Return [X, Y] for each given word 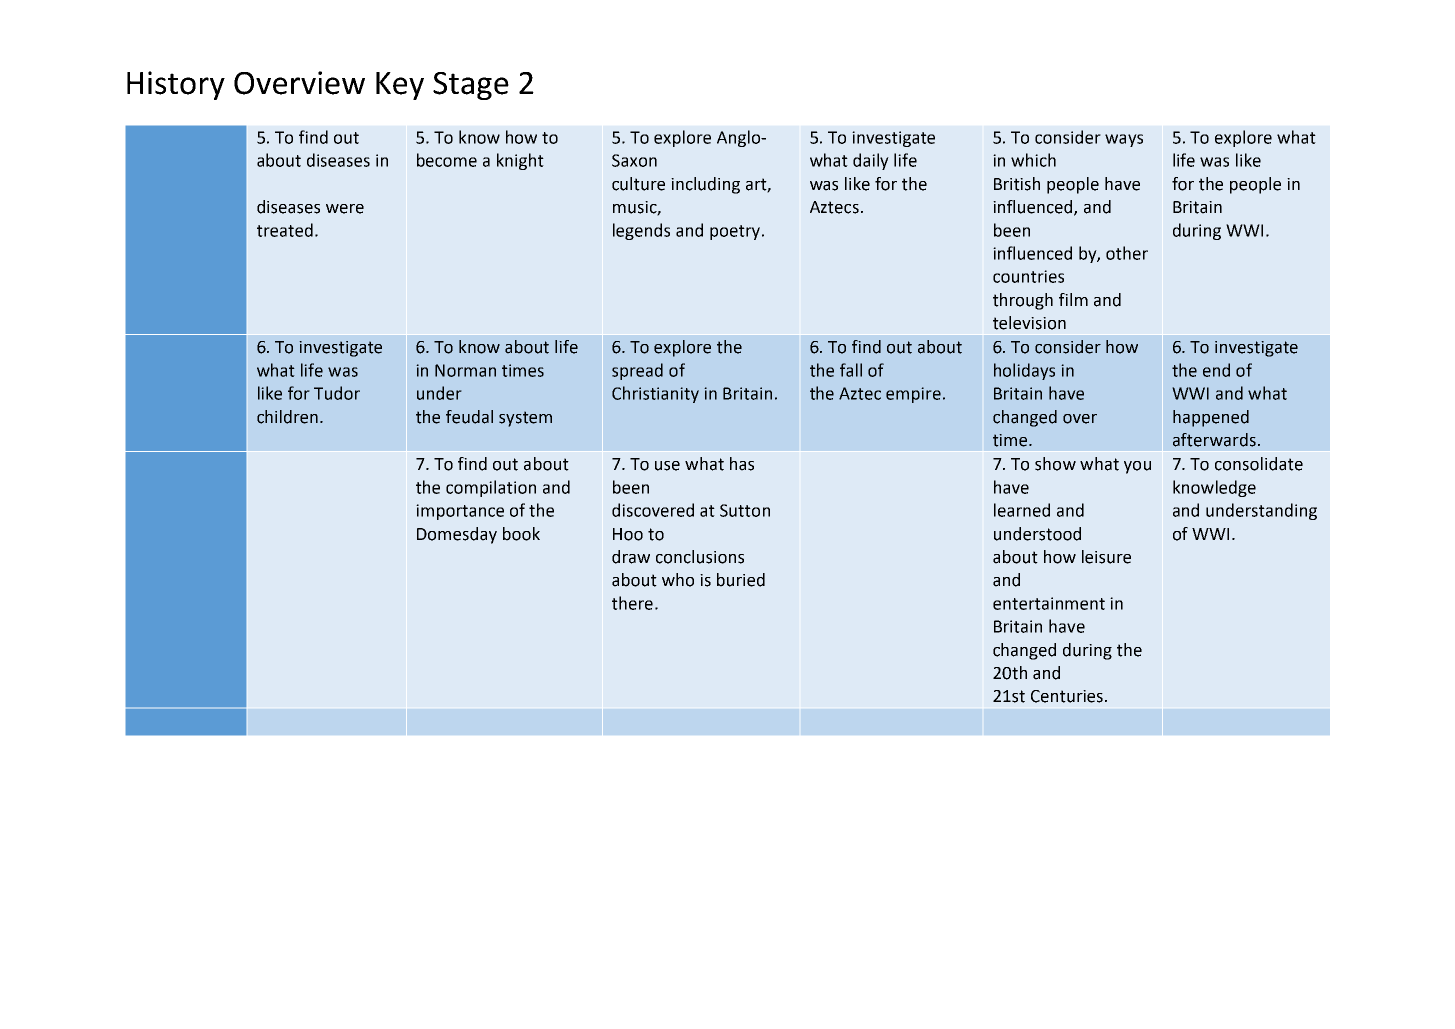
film [1073, 299]
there [632, 603]
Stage [471, 86]
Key [400, 86]
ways [1124, 140]
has [742, 464]
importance [460, 512]
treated [285, 230]
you [1137, 467]
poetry [735, 232]
